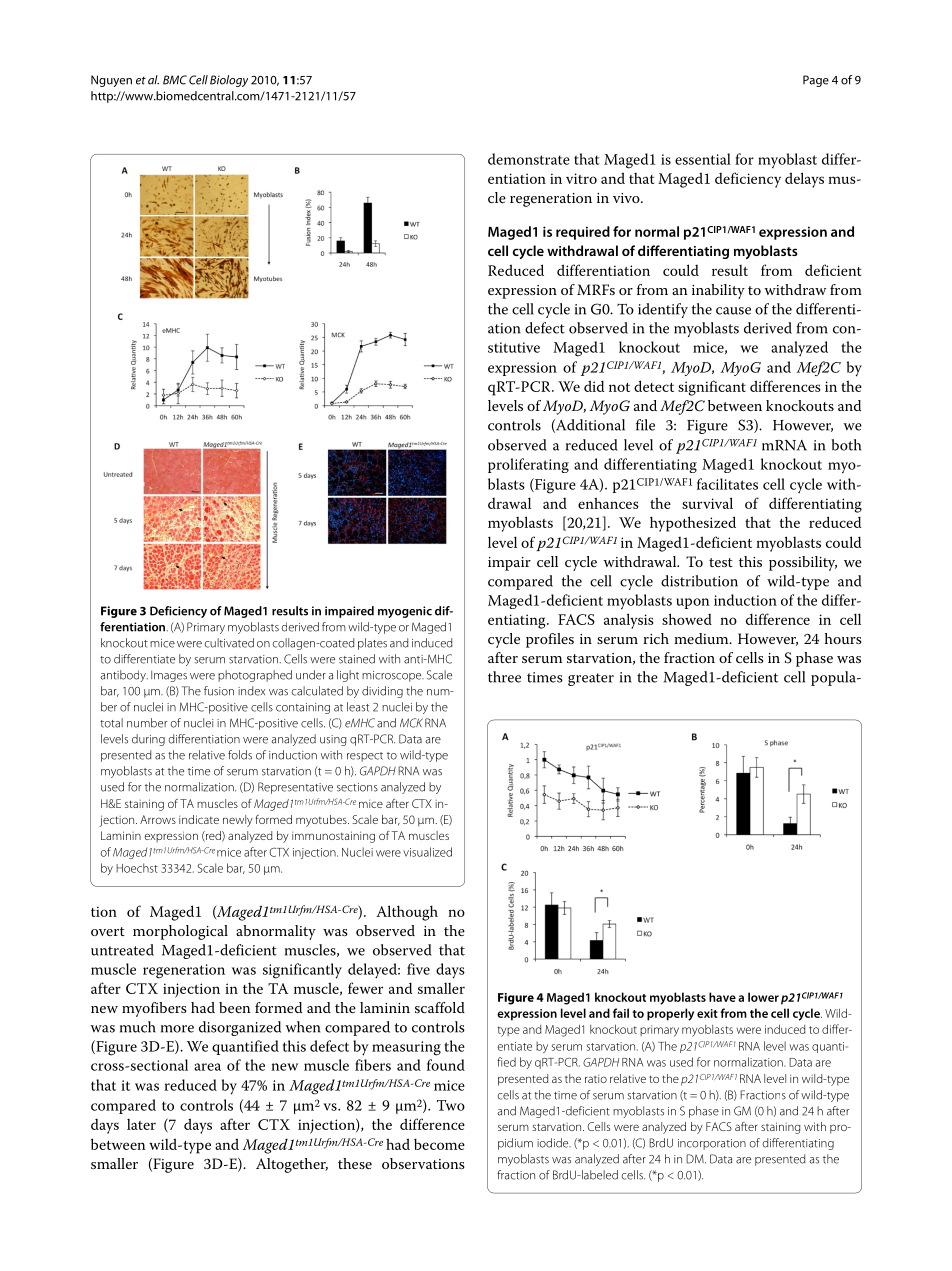 The height and width of the screenshot is (1271, 952). Describe the element at coordinates (229, 643) in the screenshot. I see `cultivated` at that location.
